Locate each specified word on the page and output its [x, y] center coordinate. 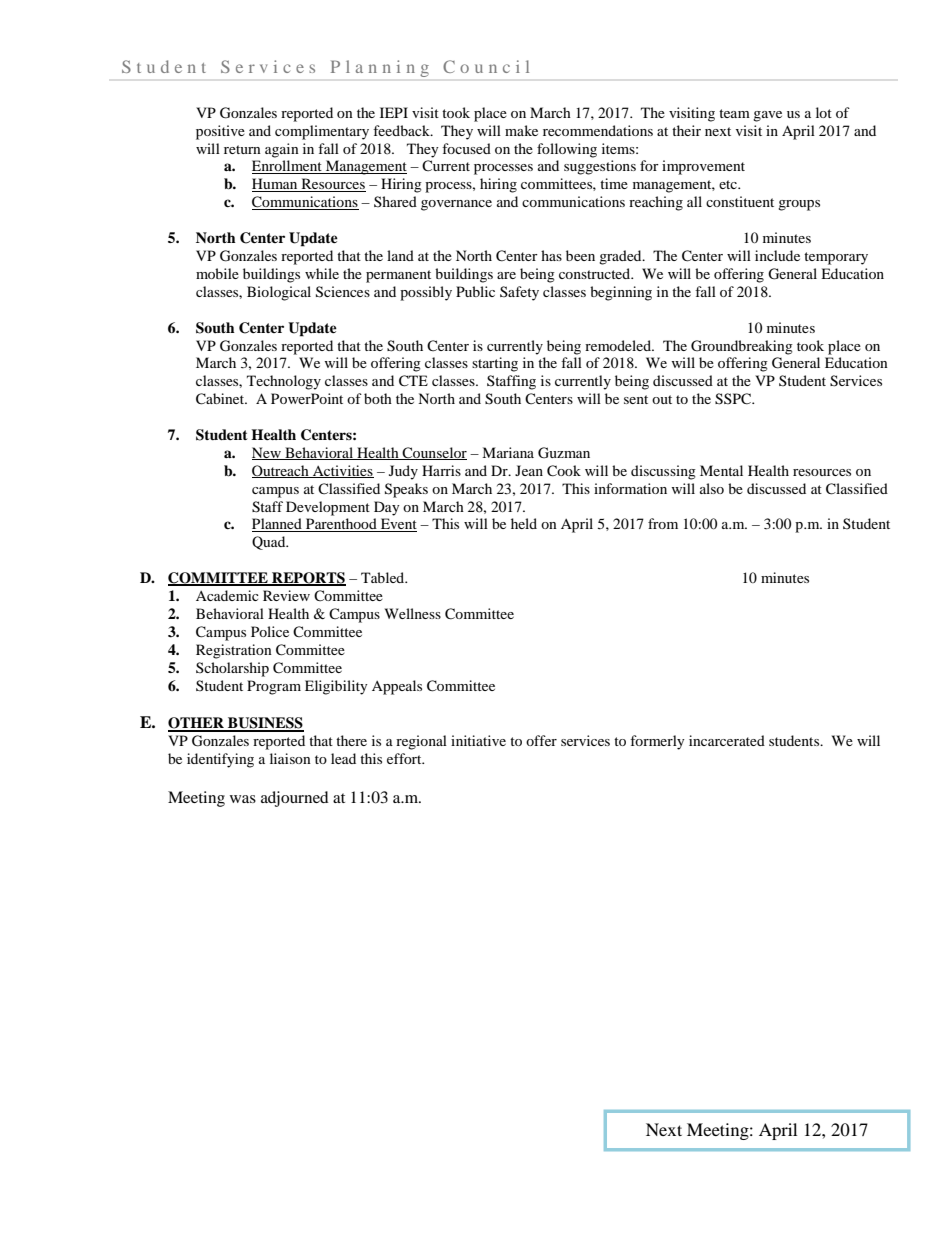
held [524, 523]
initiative [478, 740]
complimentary [322, 132]
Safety [519, 293]
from [663, 523]
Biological [279, 293]
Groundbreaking [742, 347]
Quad [270, 543]
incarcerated [727, 740]
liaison [290, 758]
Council [486, 66]
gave [767, 116]
